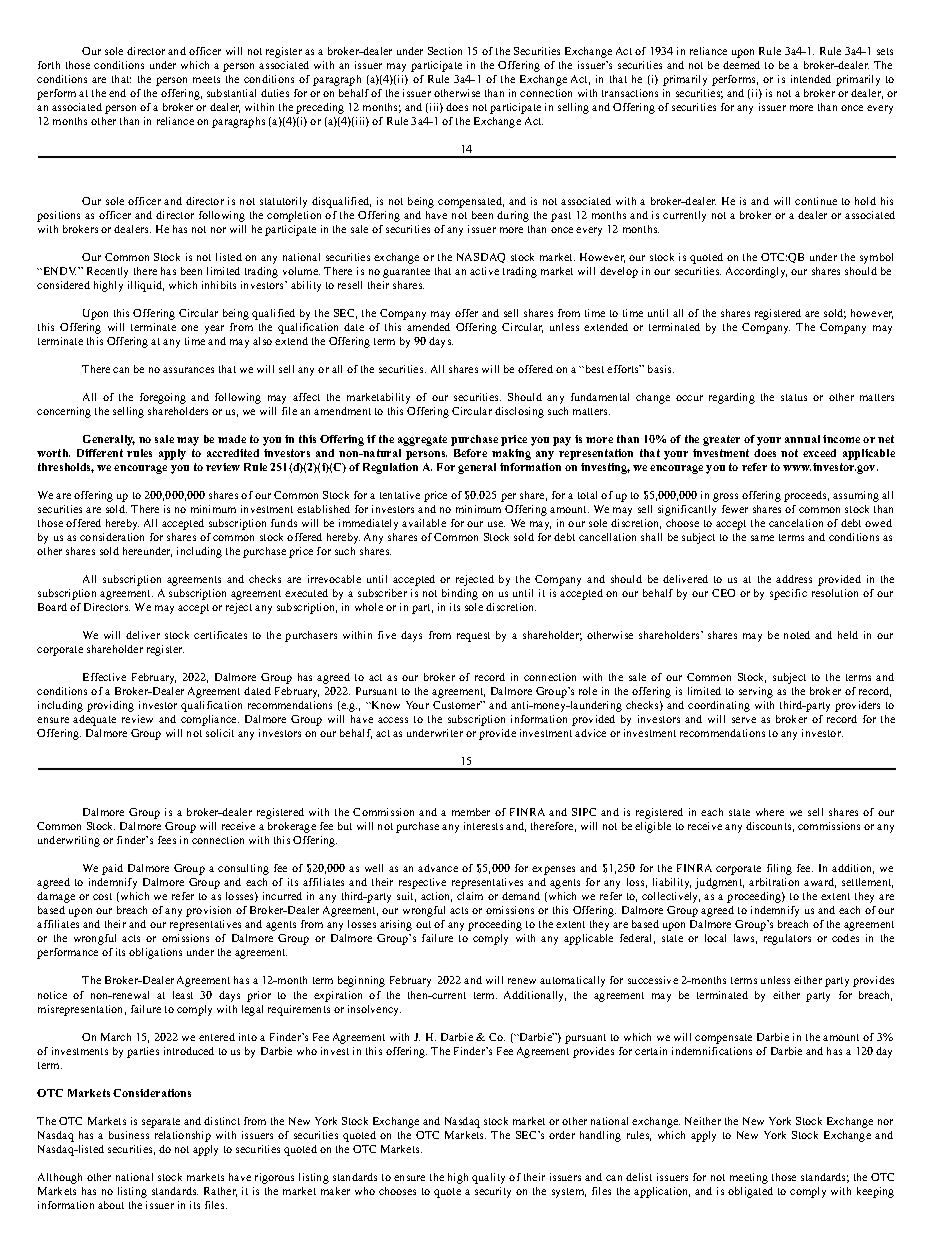 Image resolution: width=952 pixels, height=1233 pixels. I want to click on meets, so click(206, 79).
